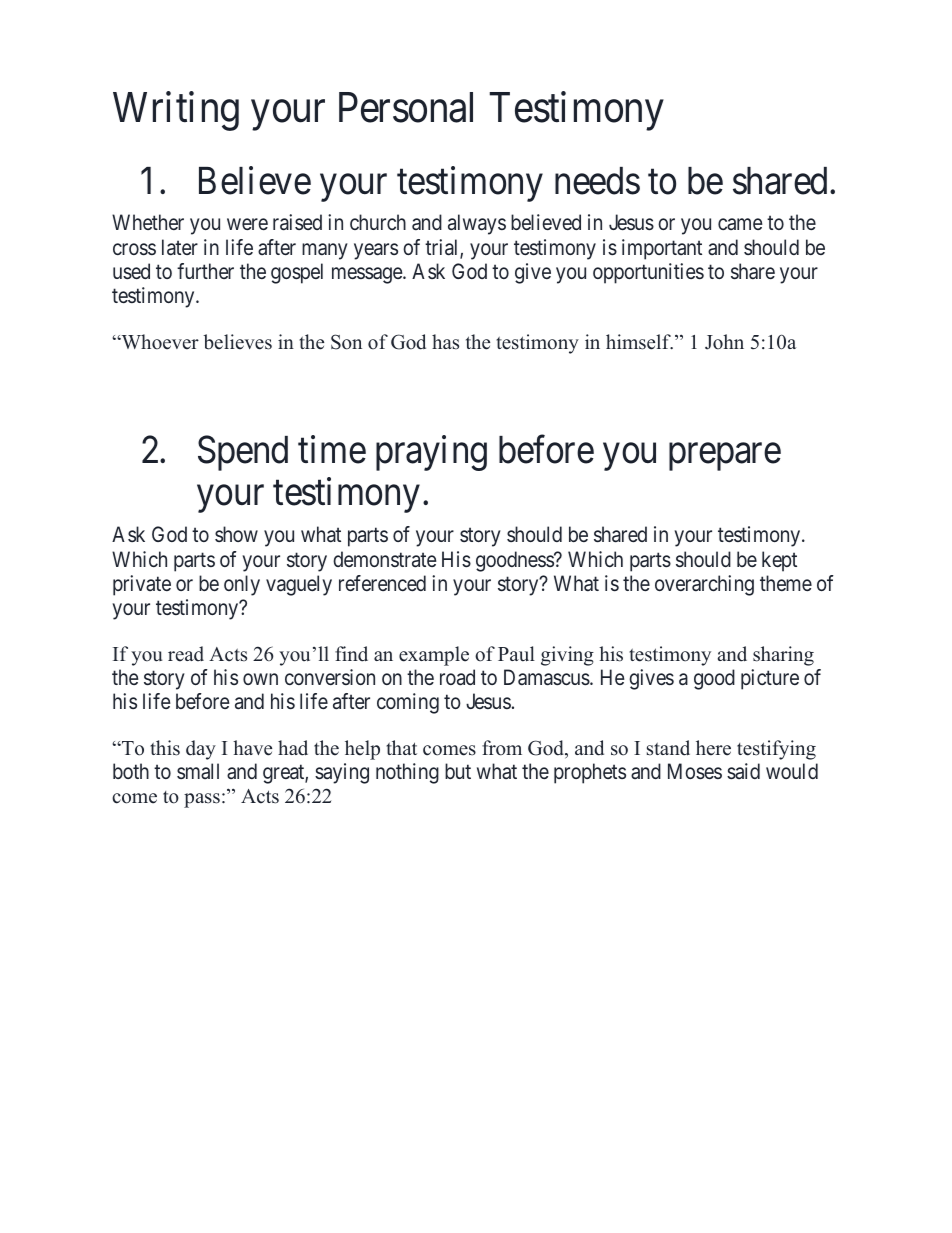 This document has height=1233, width=952. What do you see at coordinates (648, 273) in the document?
I see `opportunities` at bounding box center [648, 273].
